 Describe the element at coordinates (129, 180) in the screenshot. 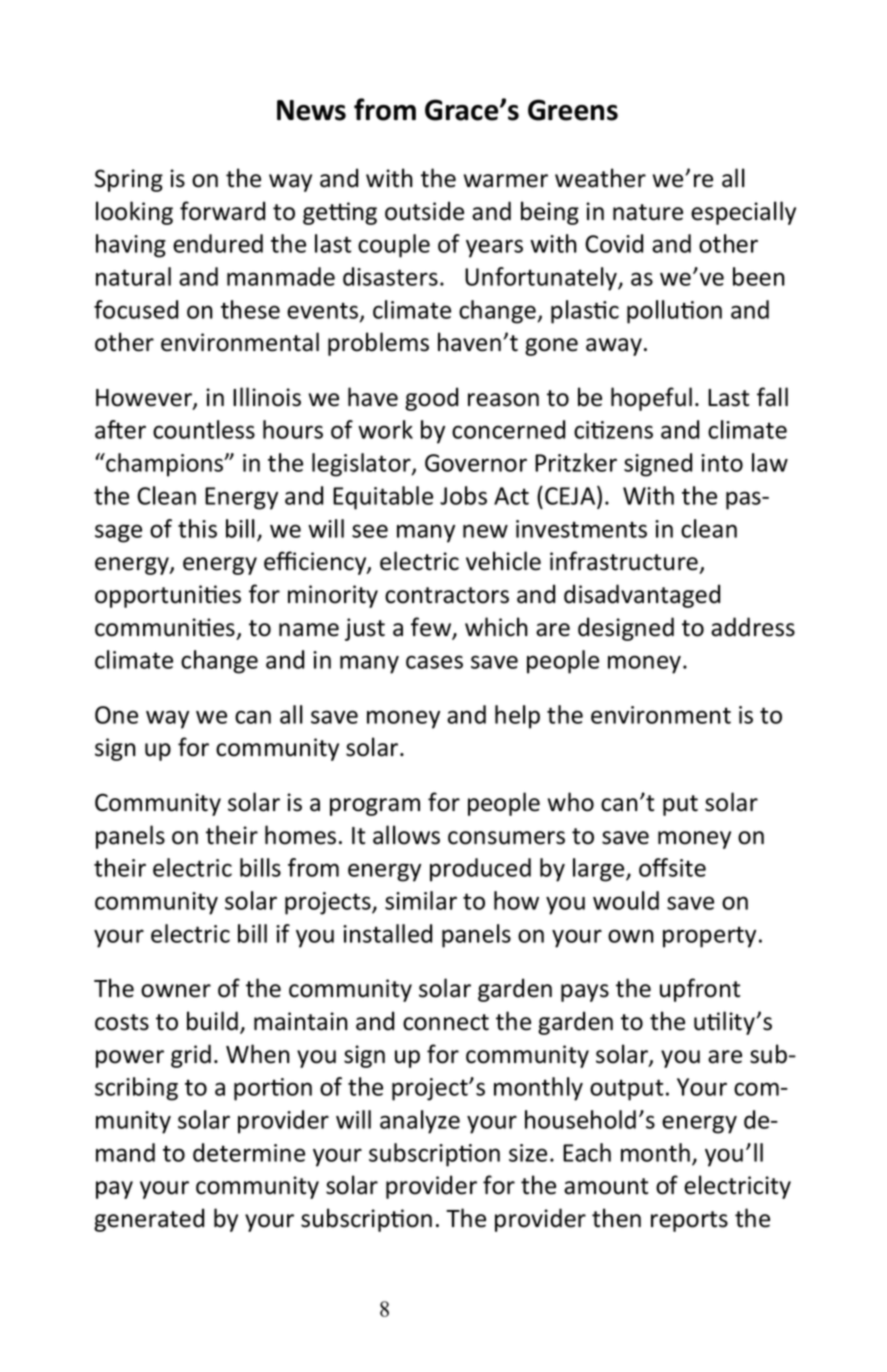

I see `Spring` at that location.
